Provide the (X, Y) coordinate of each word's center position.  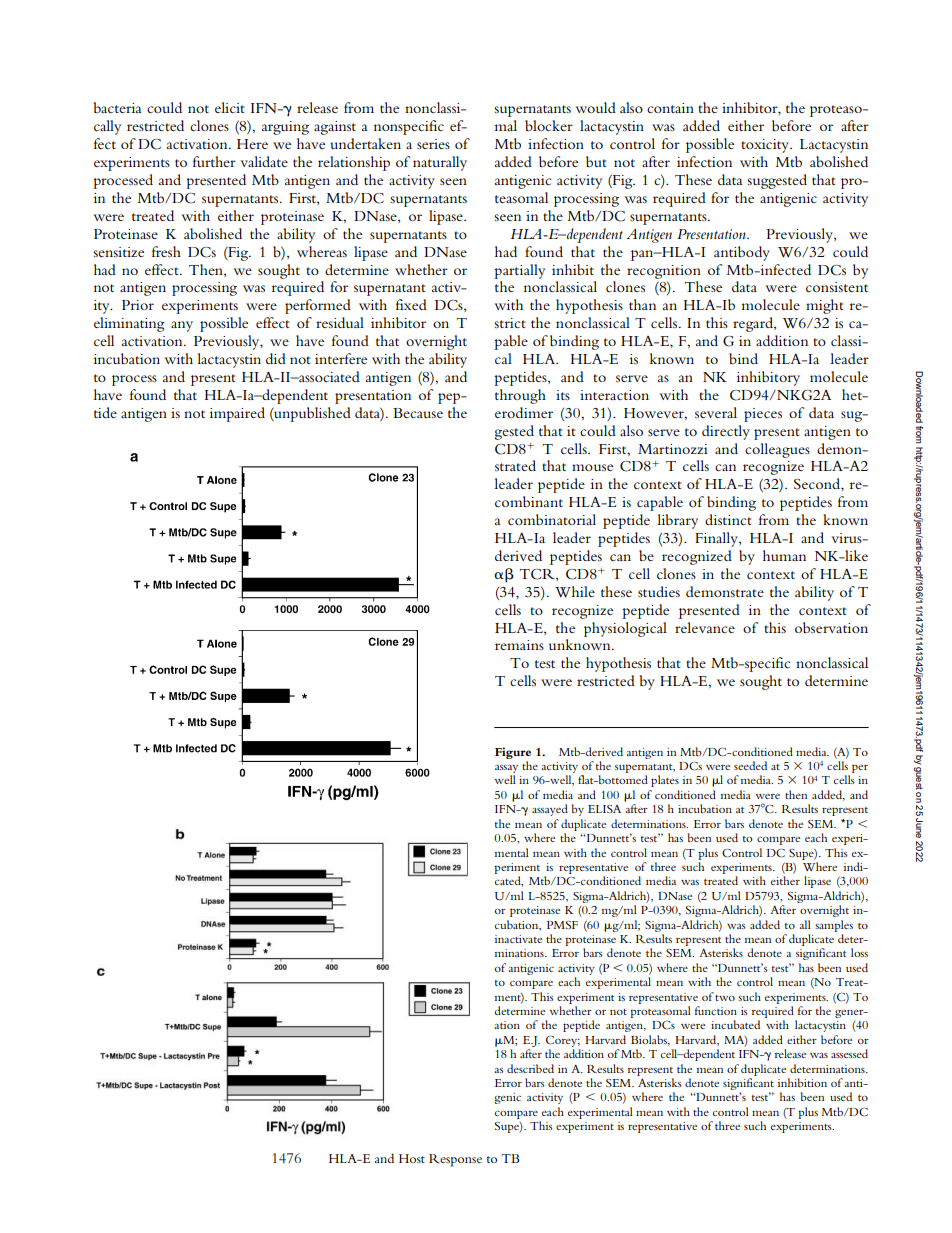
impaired (237, 414)
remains (519, 645)
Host (412, 1158)
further (214, 161)
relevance (705, 627)
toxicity (766, 146)
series (433, 144)
